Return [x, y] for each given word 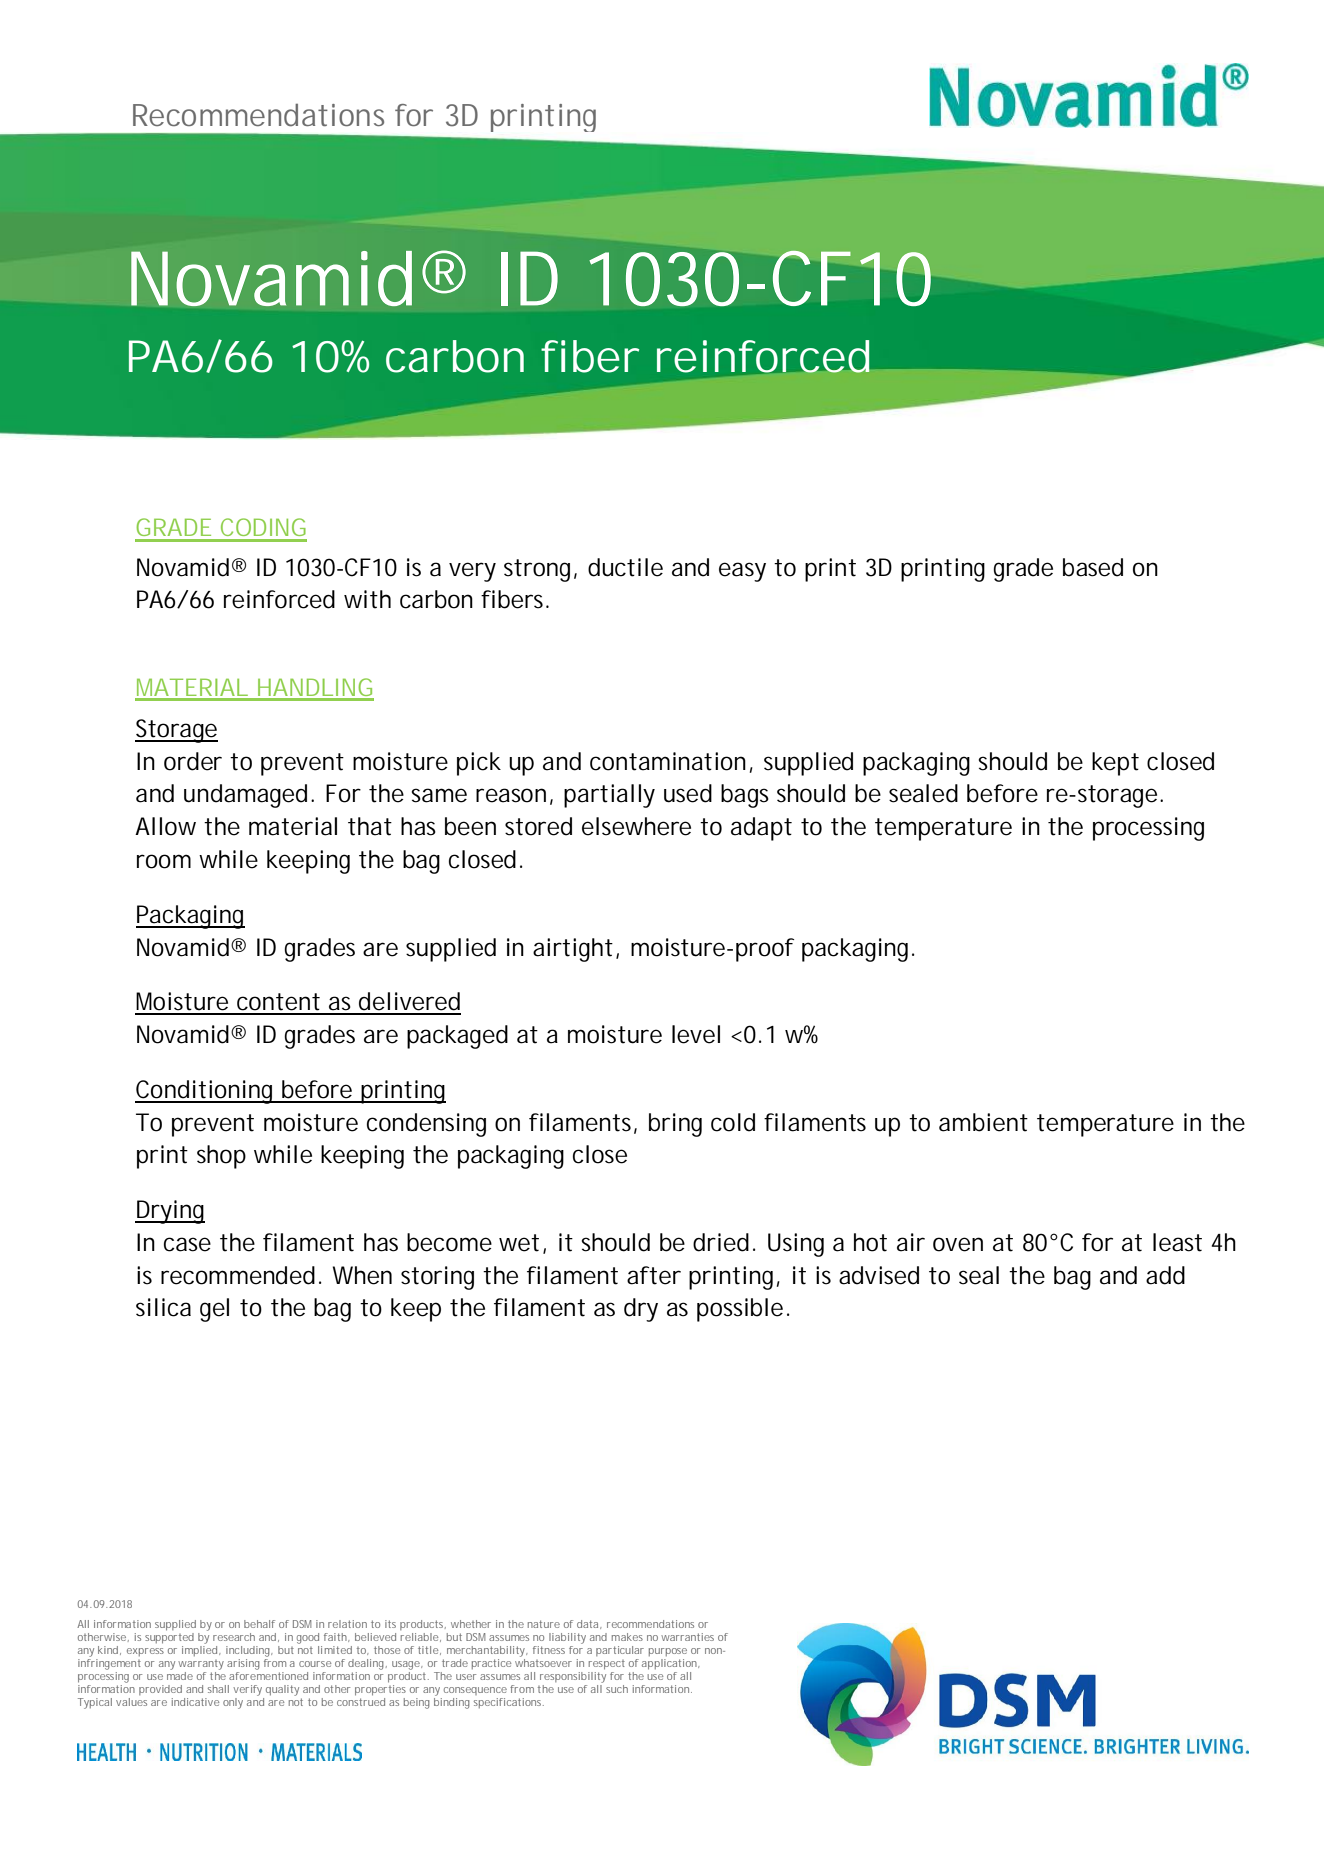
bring [675, 1125]
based [1093, 567]
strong [537, 570]
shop [221, 1157]
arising [243, 1666]
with [367, 599]
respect [607, 1665]
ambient [983, 1122]
